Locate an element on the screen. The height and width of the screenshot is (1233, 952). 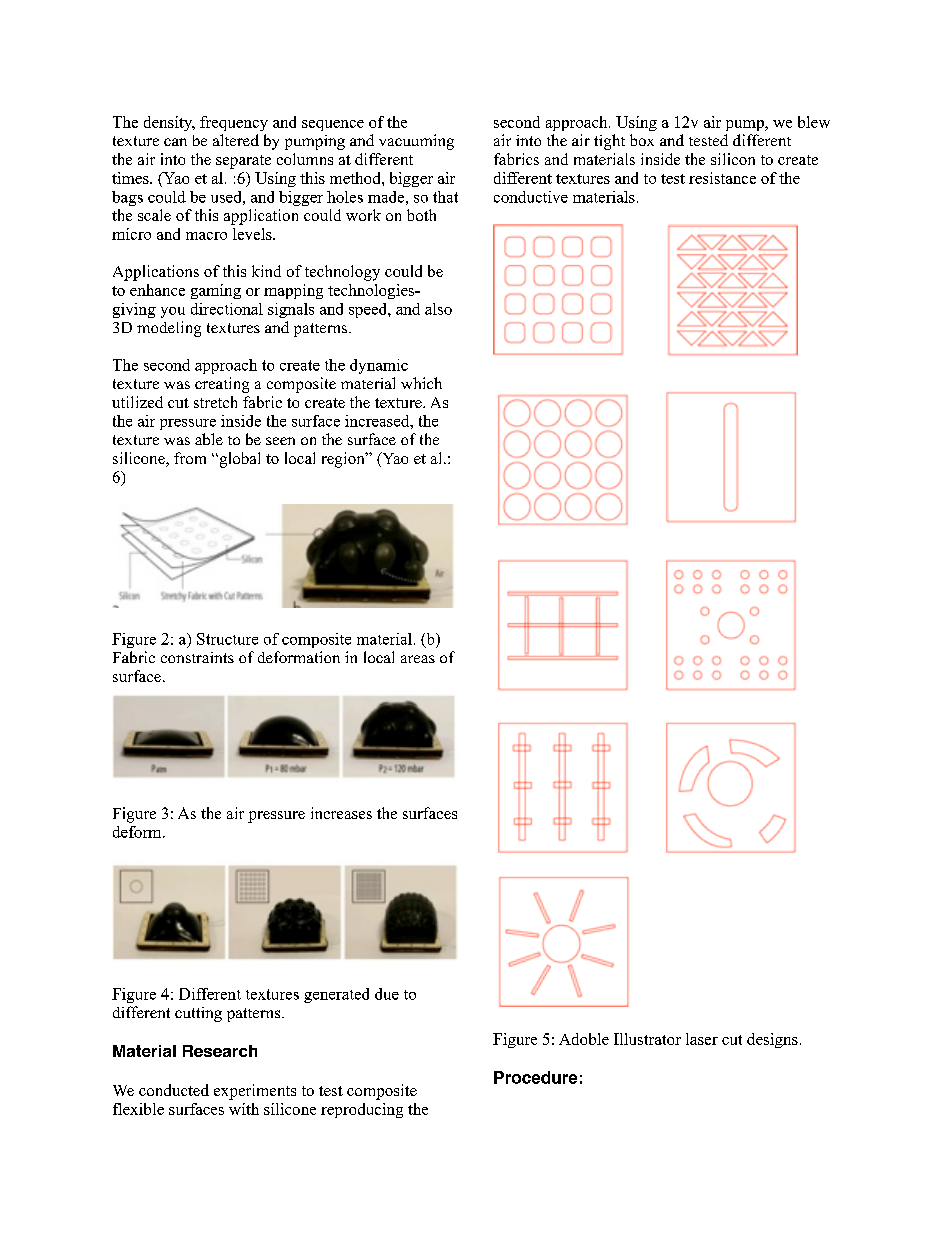
laser is located at coordinates (702, 1039).
